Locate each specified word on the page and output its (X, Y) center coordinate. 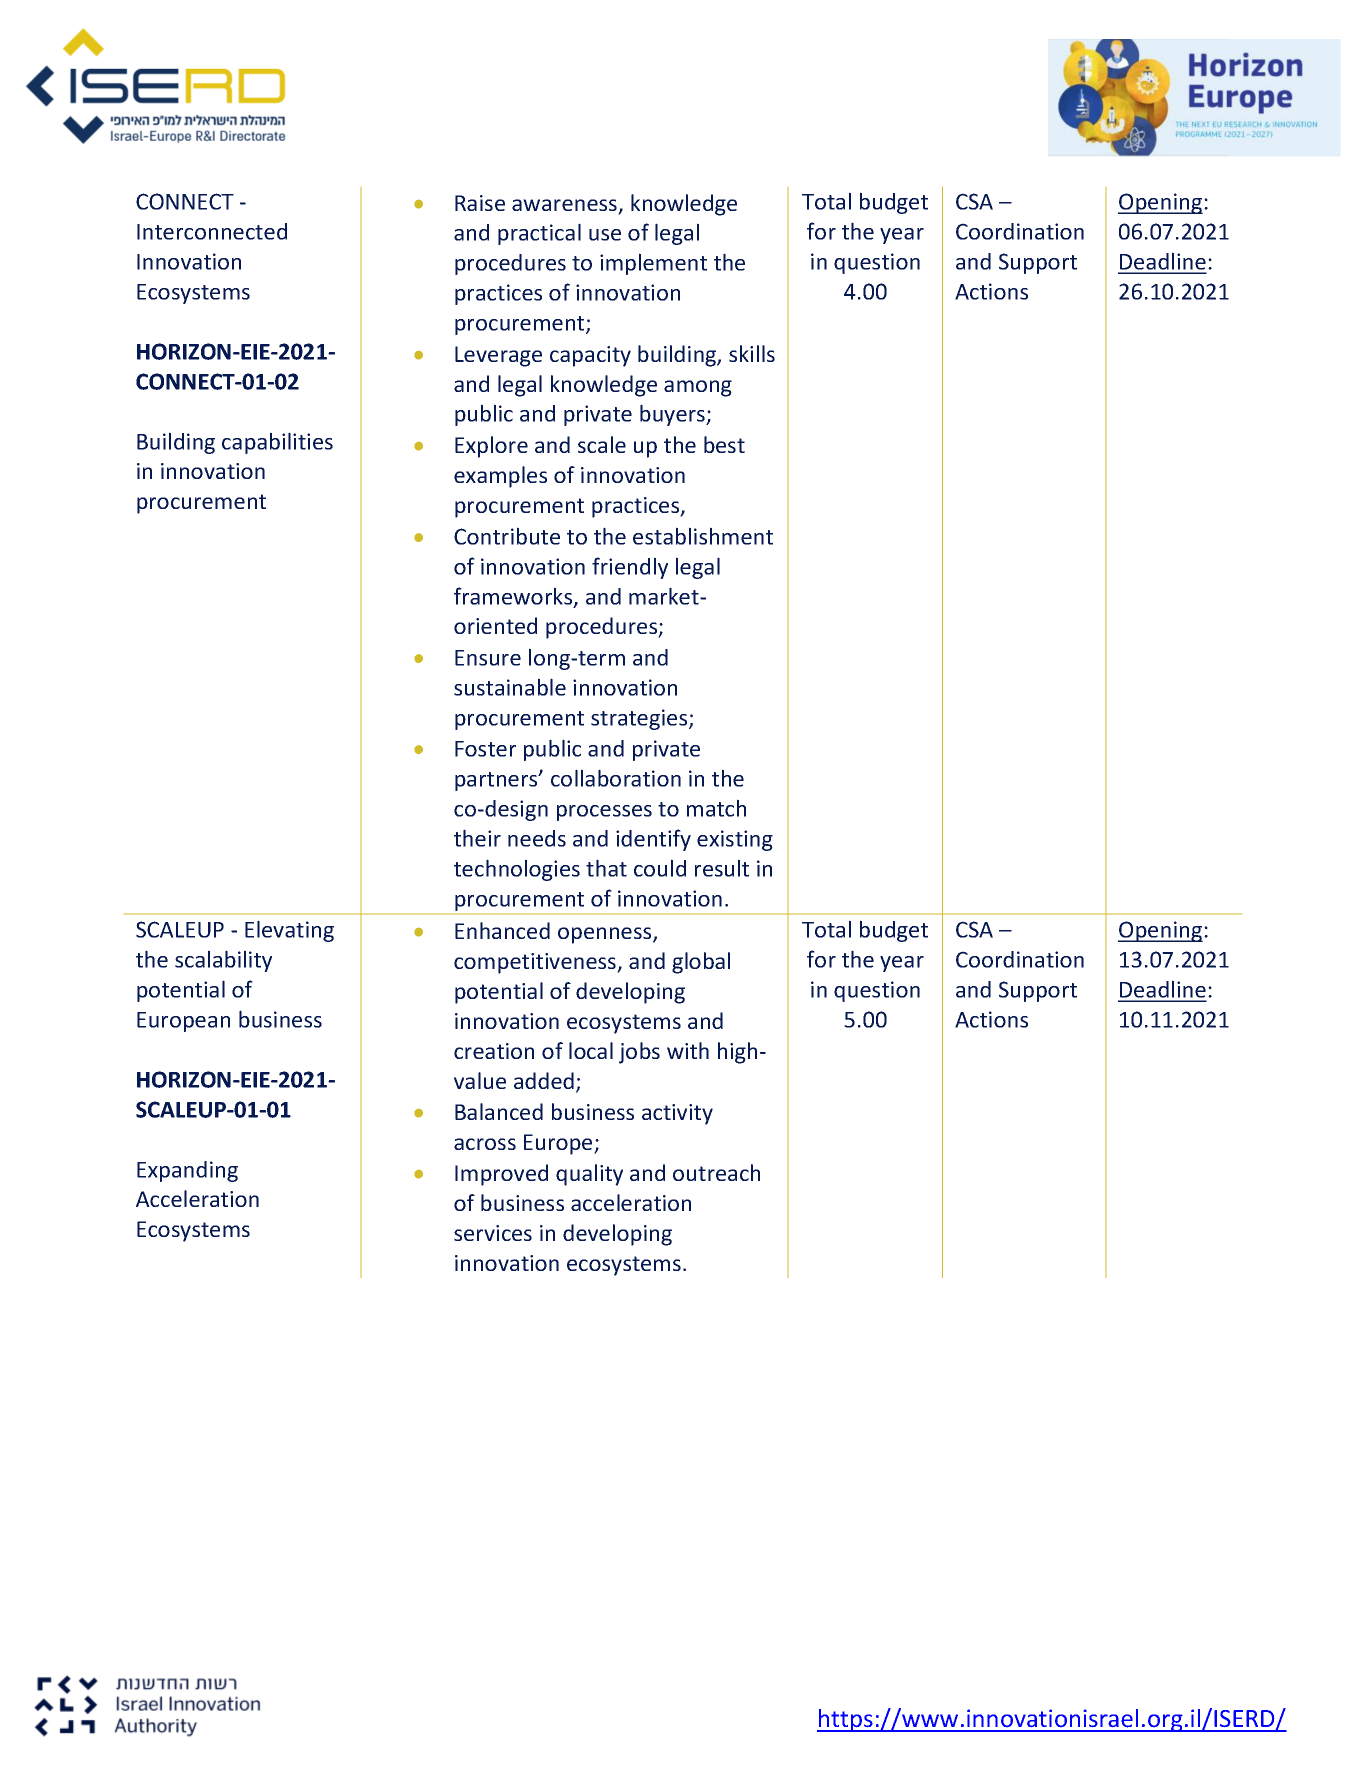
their (477, 838)
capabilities (277, 443)
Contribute (507, 536)
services (493, 1233)
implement (653, 264)
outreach (716, 1172)
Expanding (187, 1171)
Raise (480, 203)
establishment (703, 536)
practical (539, 234)
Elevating (289, 931)
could (660, 868)
